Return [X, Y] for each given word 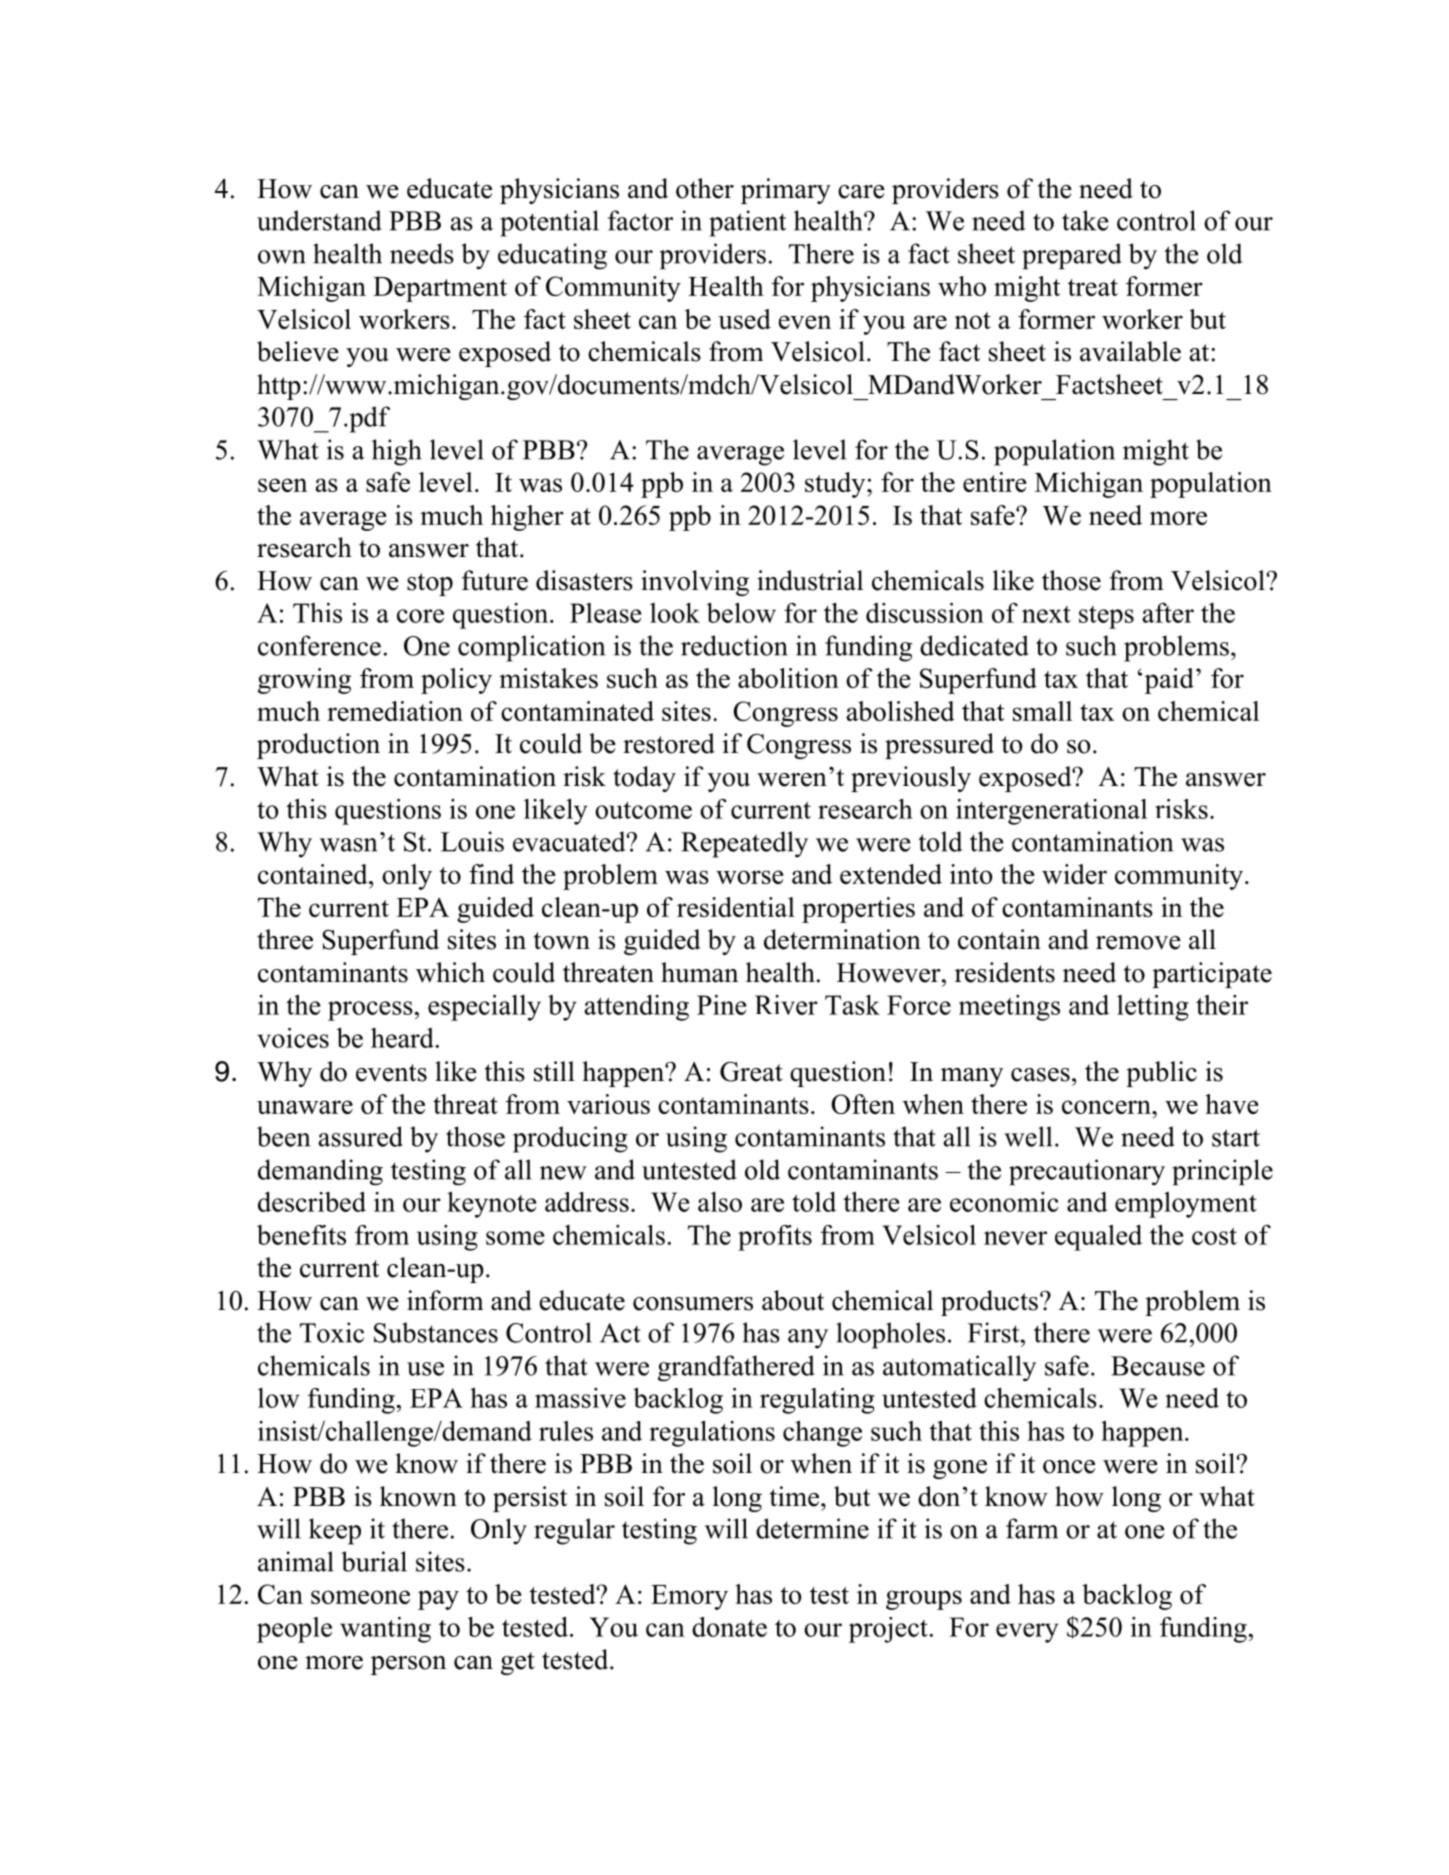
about [793, 1300]
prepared [1072, 256]
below [741, 613]
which [450, 972]
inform [445, 1300]
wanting [385, 1630]
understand [319, 220]
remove [1138, 943]
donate [729, 1627]
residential [736, 907]
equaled [1098, 1238]
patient [747, 223]
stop [430, 584]
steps [1106, 617]
